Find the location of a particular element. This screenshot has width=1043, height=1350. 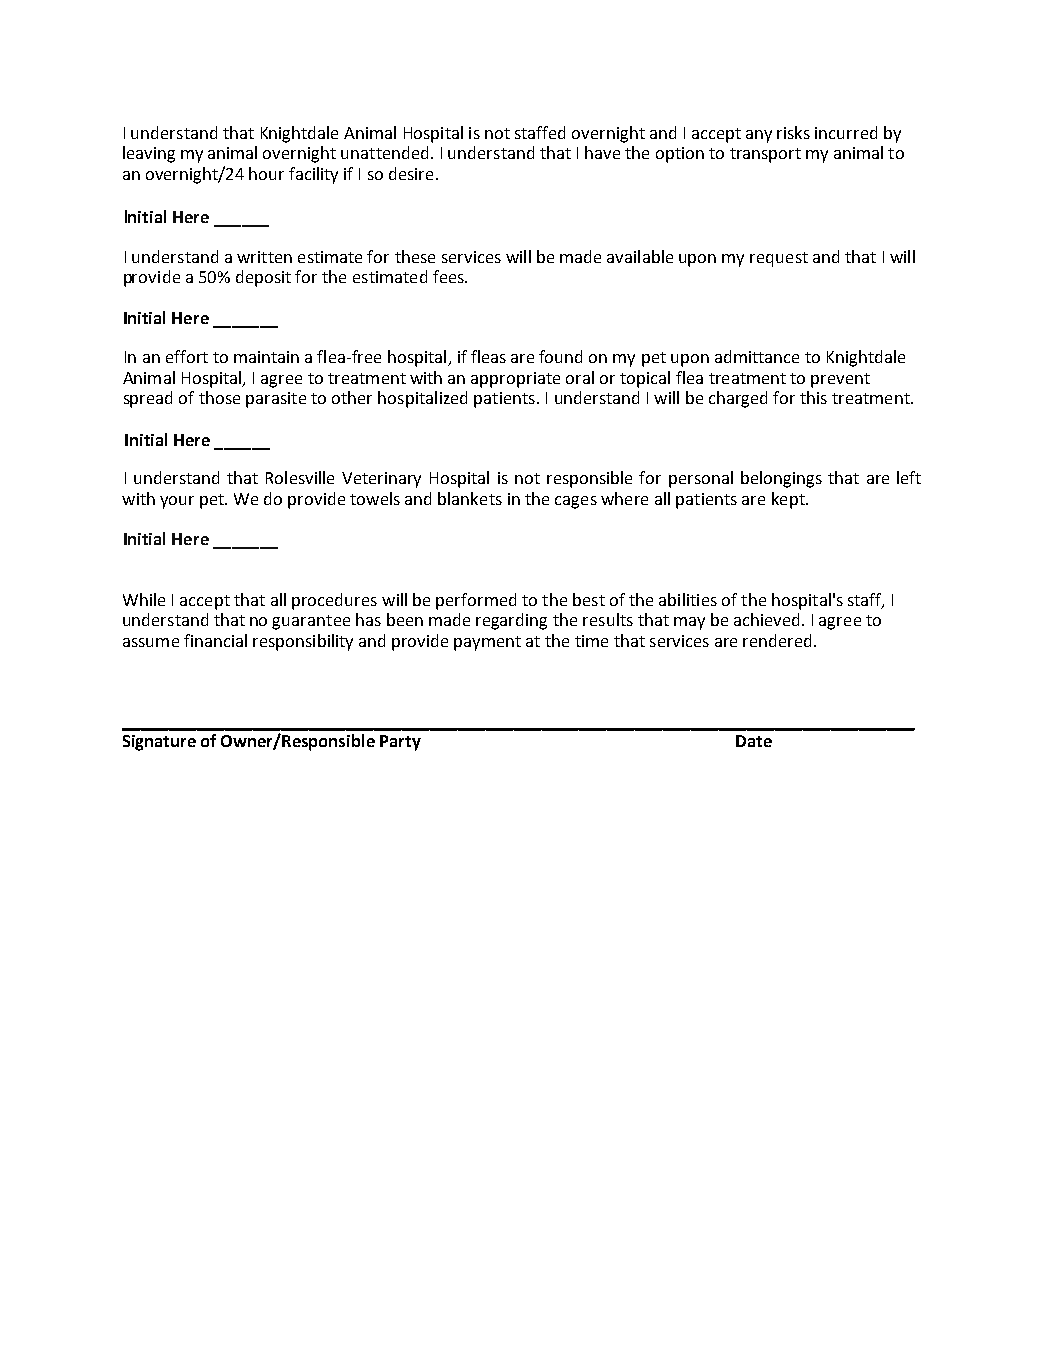

those is located at coordinates (219, 397).
